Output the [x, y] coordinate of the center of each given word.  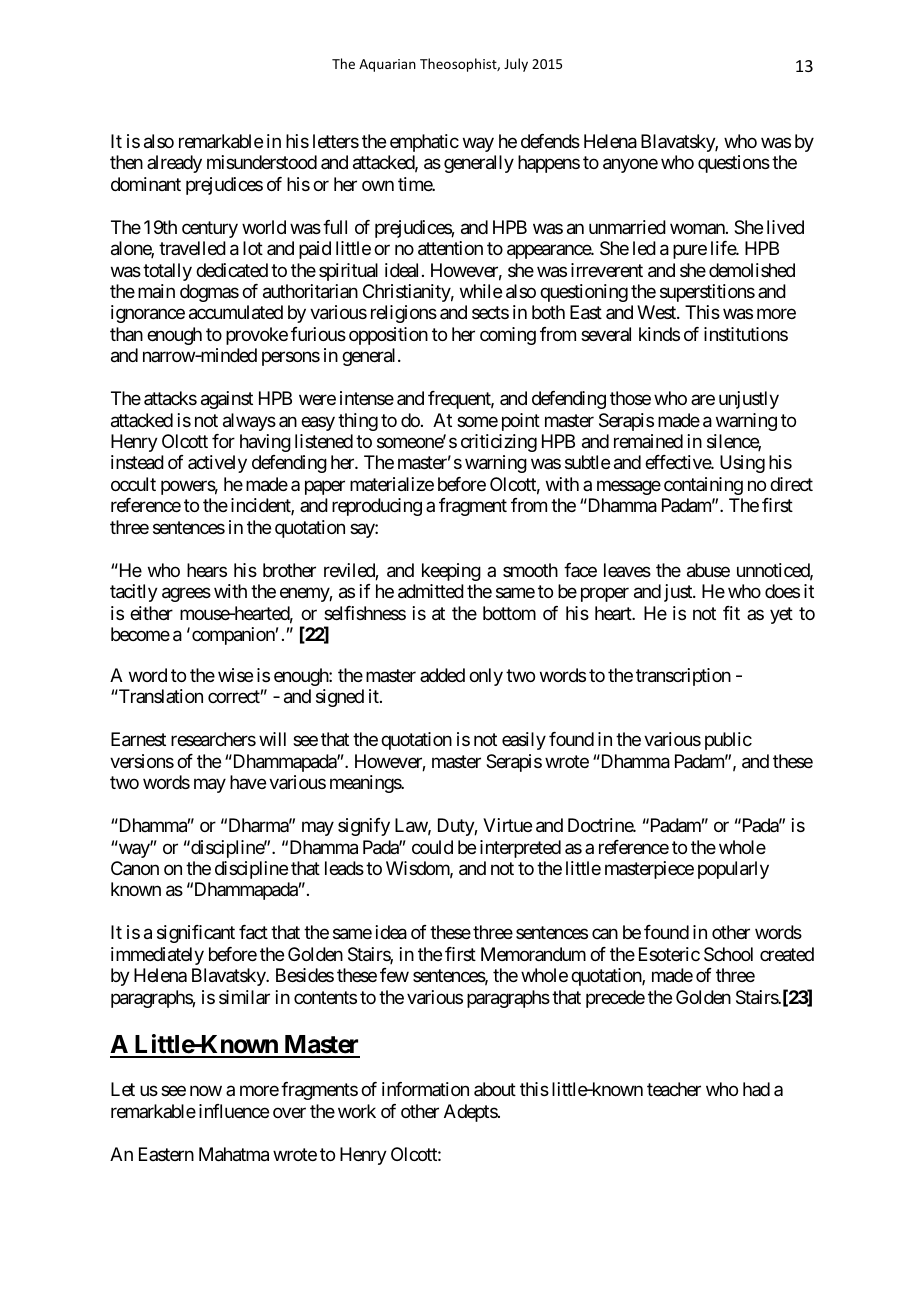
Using [742, 464]
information [425, 1089]
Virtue [507, 825]
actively [217, 464]
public [728, 741]
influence [234, 1111]
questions [734, 164]
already [174, 164]
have [248, 782]
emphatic [424, 143]
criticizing [499, 443]
